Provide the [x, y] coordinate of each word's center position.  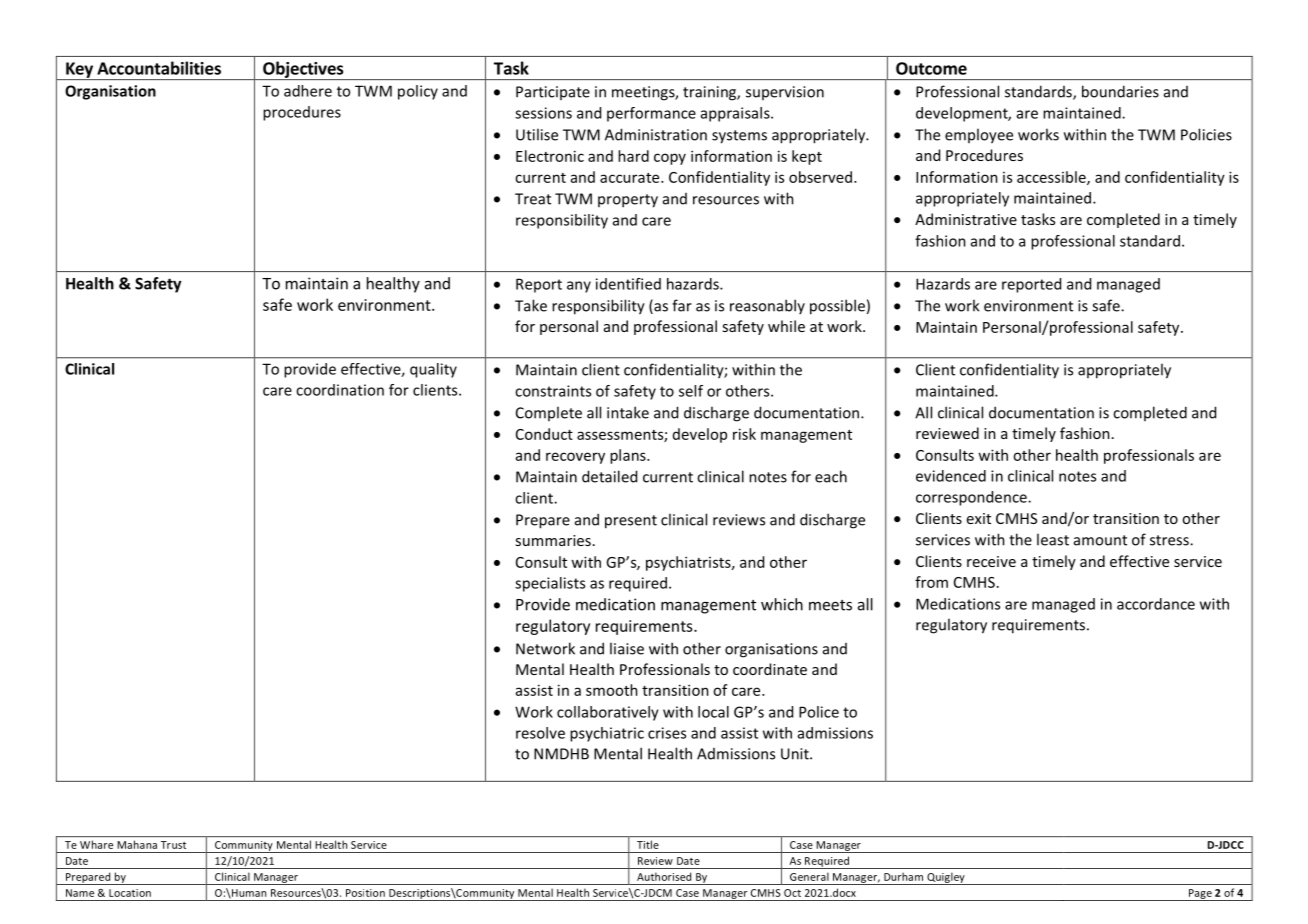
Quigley [946, 878]
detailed [609, 476]
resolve [540, 733]
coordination [340, 390]
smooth [612, 690]
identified [628, 284]
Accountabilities [159, 68]
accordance [1156, 604]
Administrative [966, 219]
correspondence [972, 498]
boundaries [1120, 91]
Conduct [544, 434]
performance [651, 114]
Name [80, 893]
